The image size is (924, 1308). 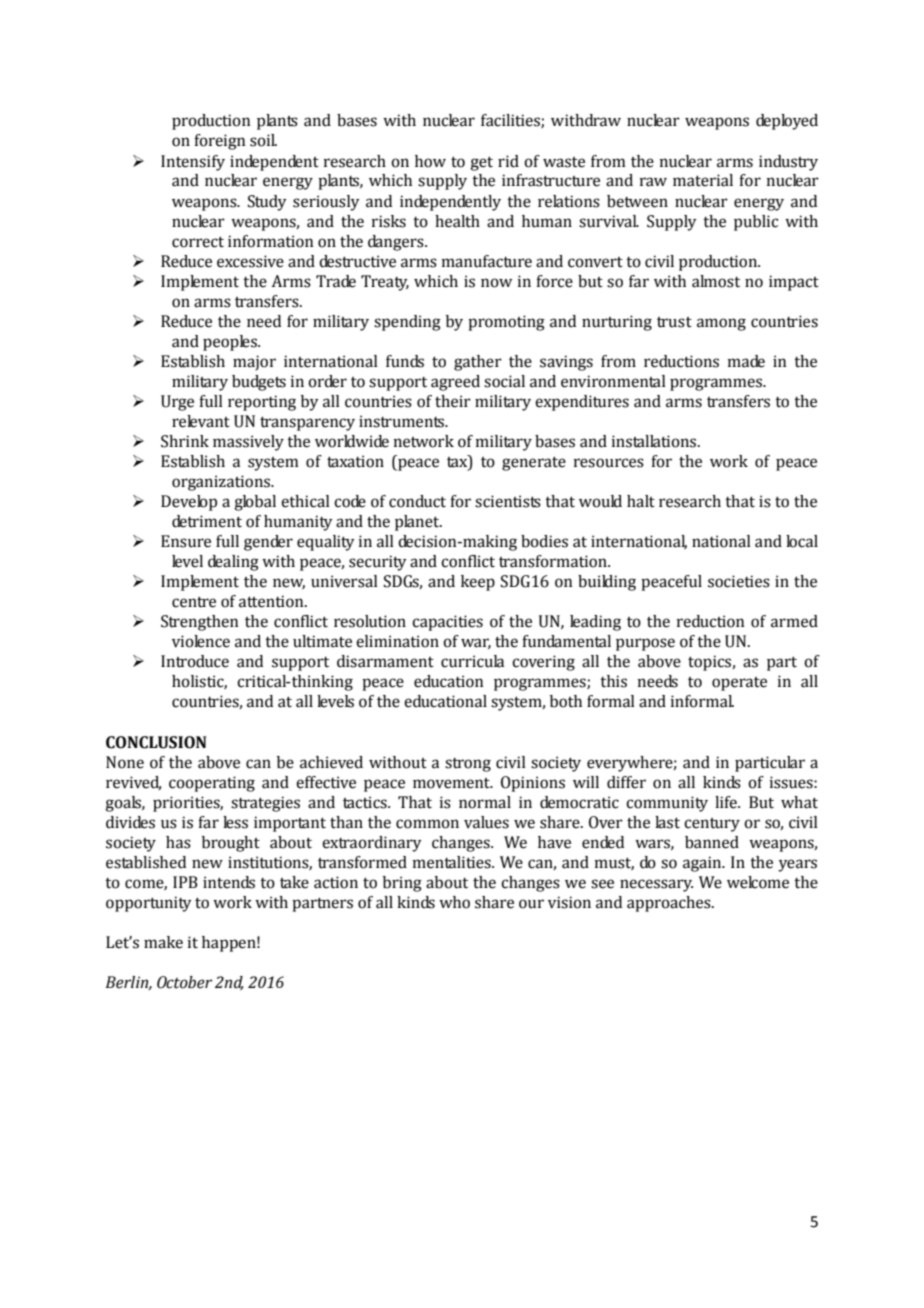 I want to click on relevant, so click(x=201, y=421).
